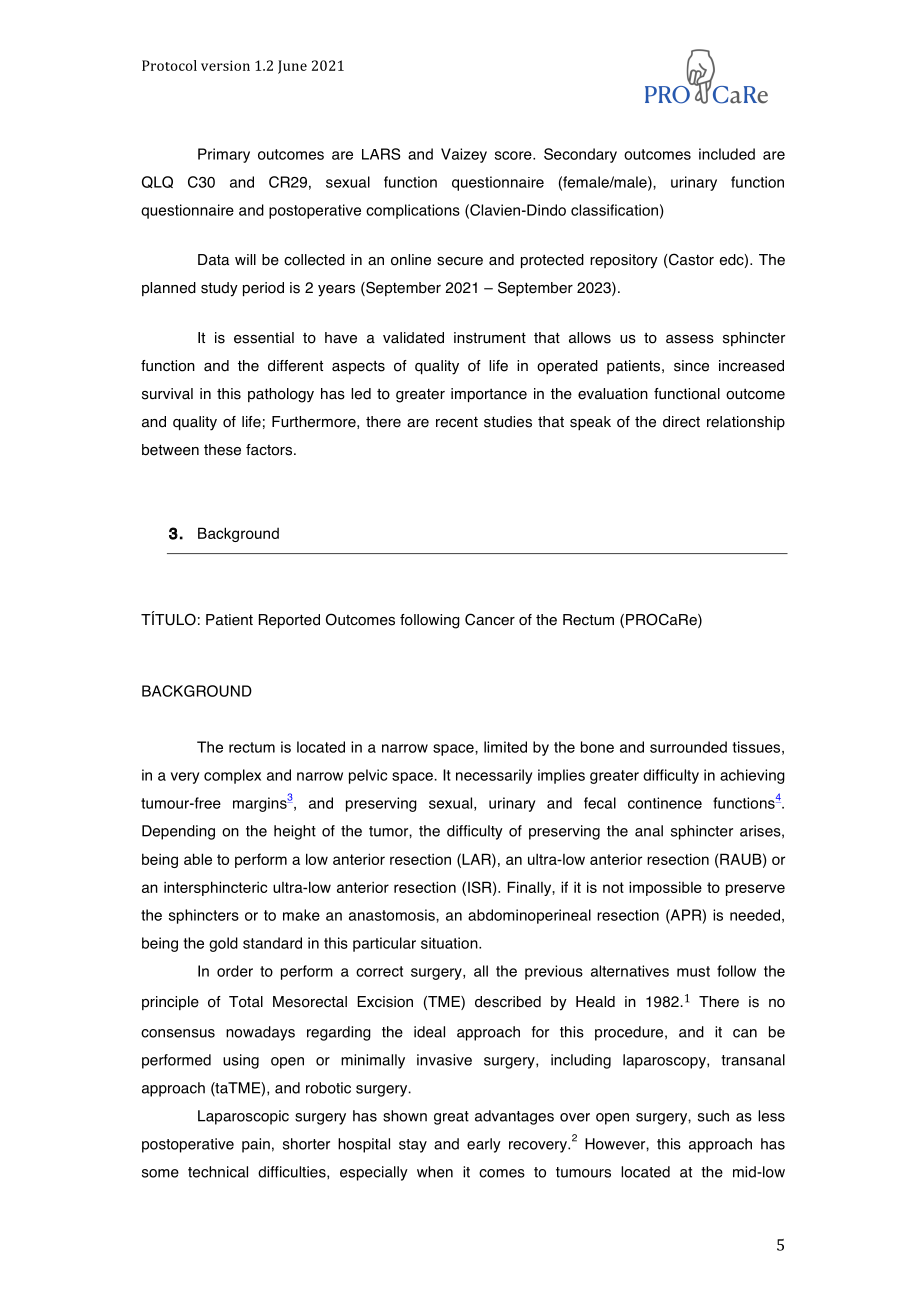 Image resolution: width=924 pixels, height=1308 pixels. Describe the element at coordinates (256, 1145) in the image. I see `pain` at that location.
